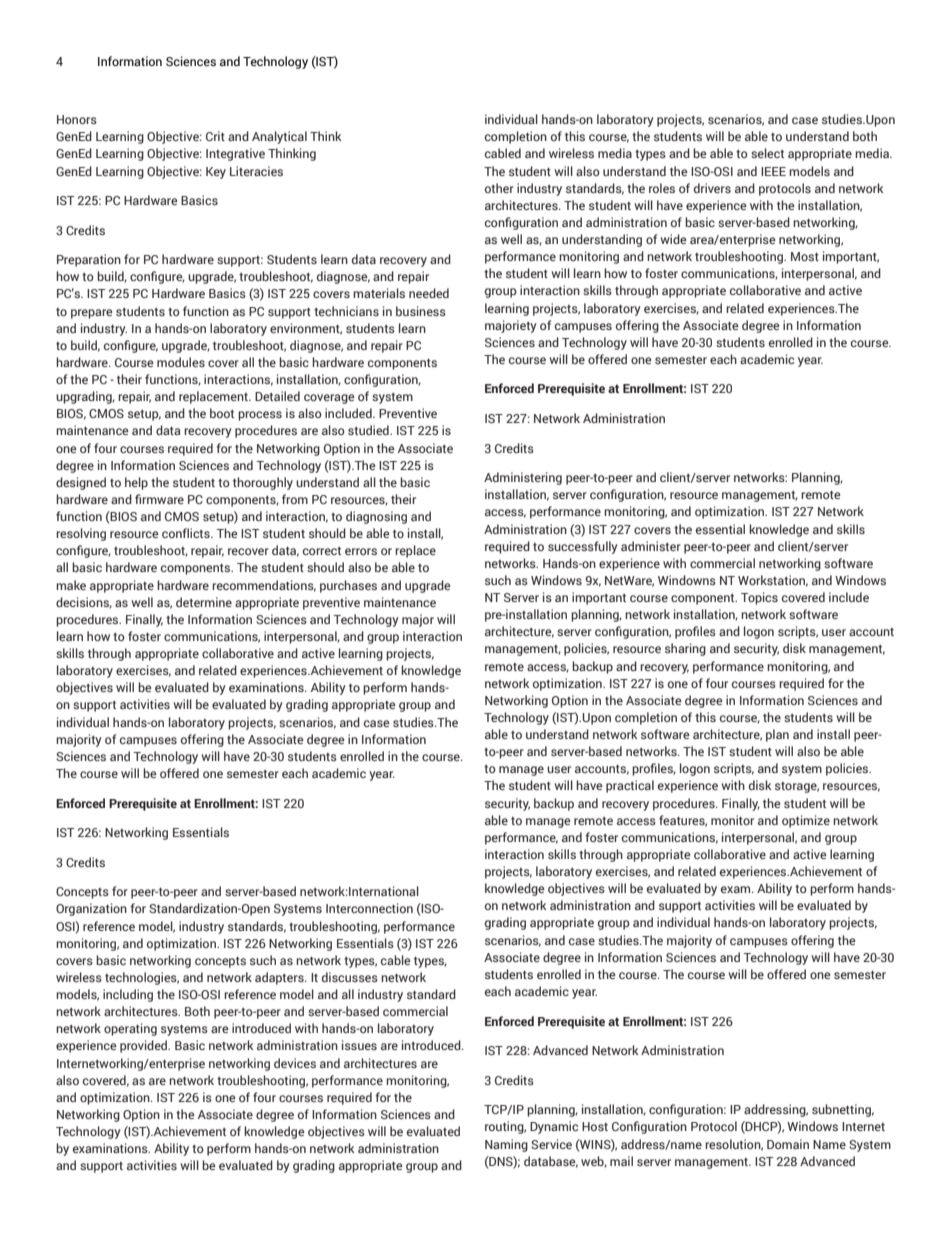  I want to click on Crit, so click(215, 136).
